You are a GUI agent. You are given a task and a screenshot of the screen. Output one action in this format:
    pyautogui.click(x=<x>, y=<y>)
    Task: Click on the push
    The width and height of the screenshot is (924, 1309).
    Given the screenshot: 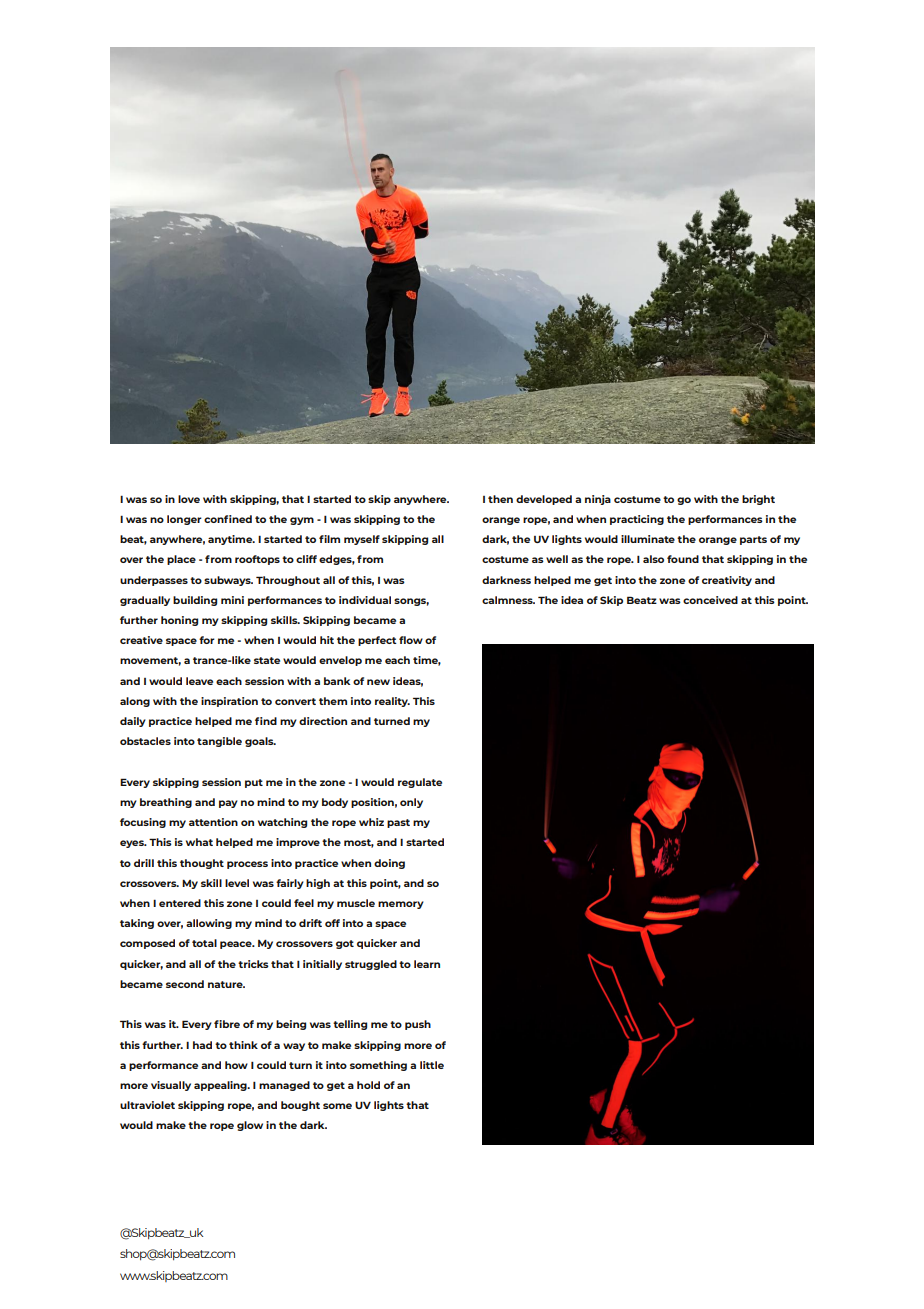 What is the action you would take?
    pyautogui.click(x=418, y=1025)
